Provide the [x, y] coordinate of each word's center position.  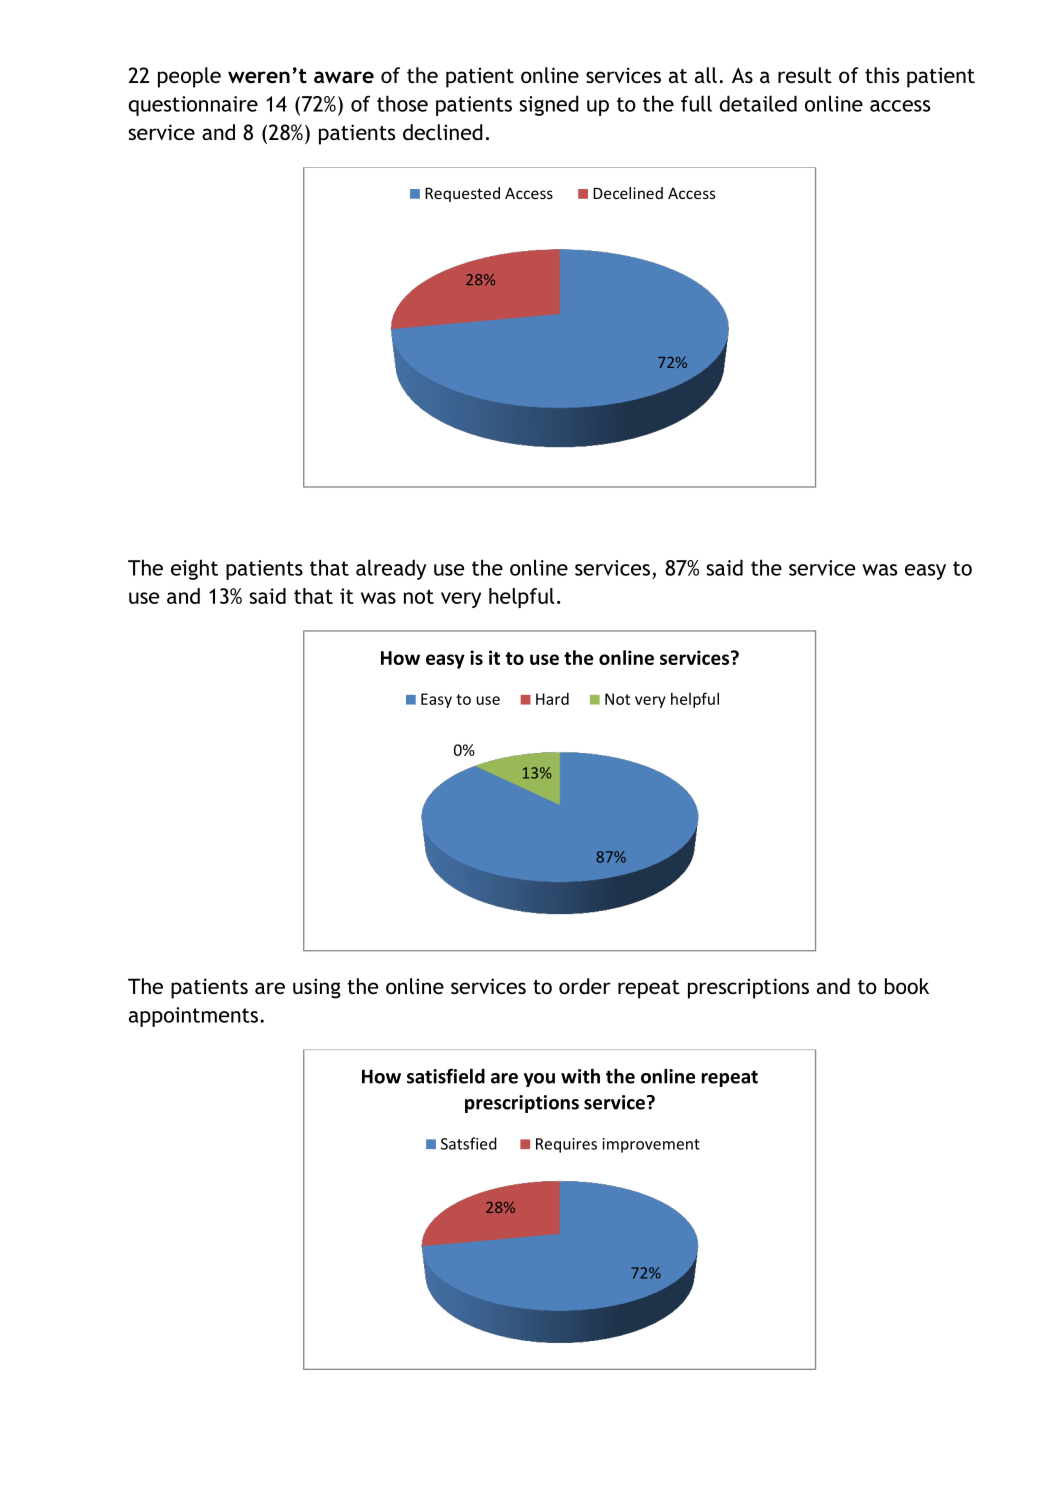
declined [443, 132]
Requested [462, 194]
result [805, 75]
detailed [758, 103]
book [907, 986]
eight [194, 569]
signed [549, 105]
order [585, 986]
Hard [552, 698]
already [391, 569]
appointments [193, 1017]
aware [344, 77]
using [317, 988]
